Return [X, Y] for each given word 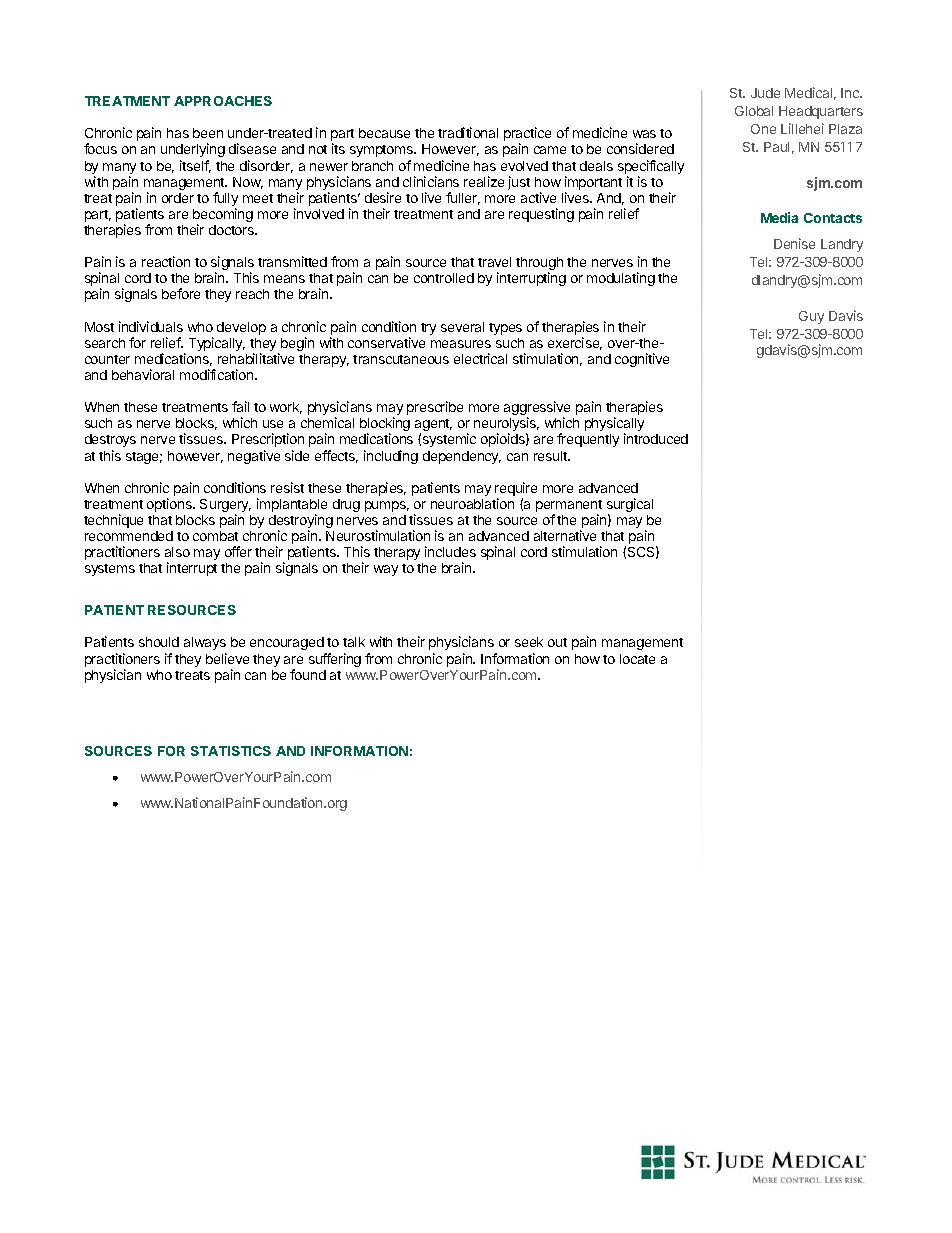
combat [215, 536]
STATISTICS [231, 751]
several [462, 327]
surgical [630, 506]
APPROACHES [223, 101]
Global [754, 111]
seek [529, 642]
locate [637, 659]
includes [450, 551]
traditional [468, 132]
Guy [811, 317]
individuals [151, 326]
